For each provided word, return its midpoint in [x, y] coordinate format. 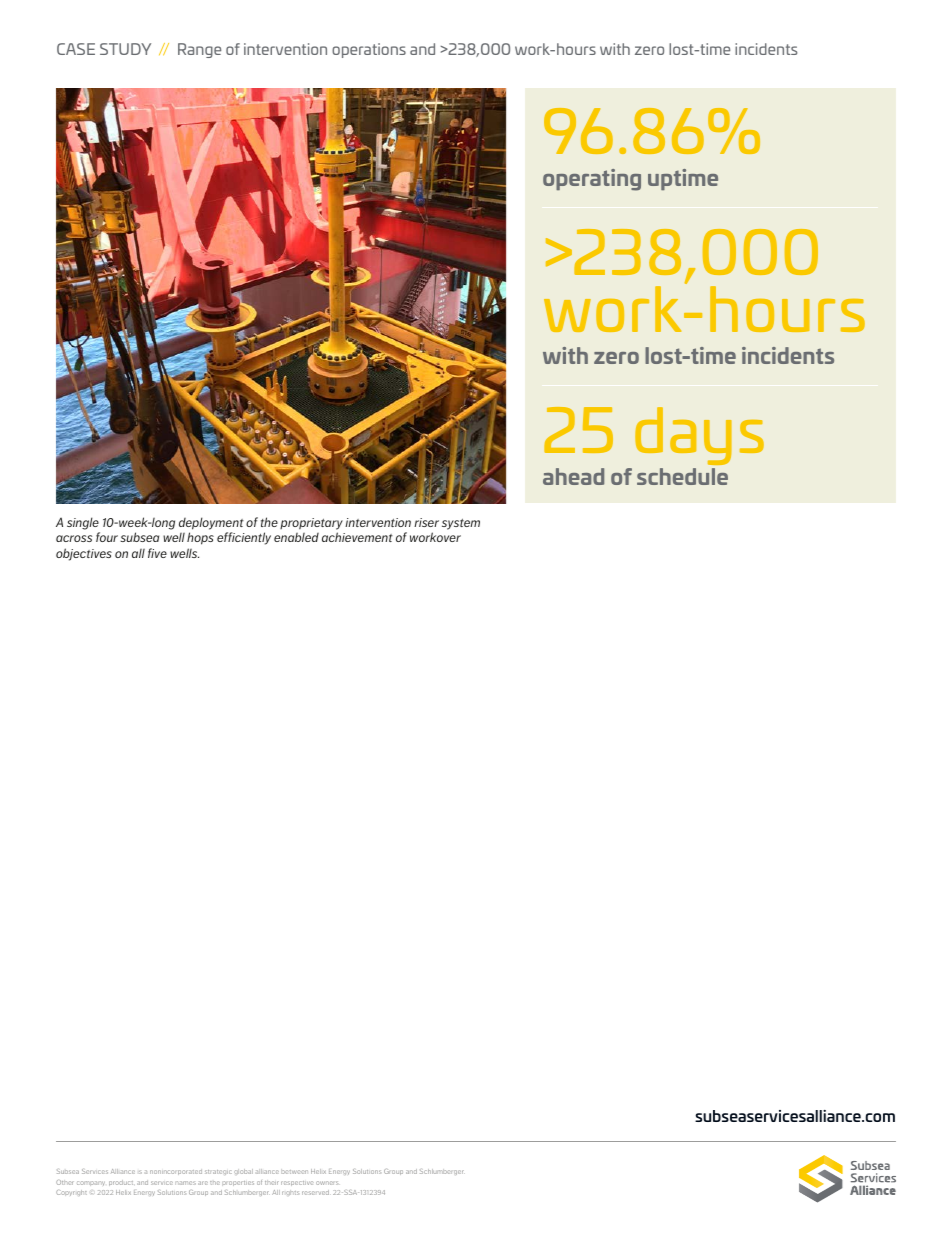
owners [327, 1183]
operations [369, 50]
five [157, 553]
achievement [357, 537]
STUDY [125, 49]
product [121, 1183]
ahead [573, 476]
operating [592, 180]
